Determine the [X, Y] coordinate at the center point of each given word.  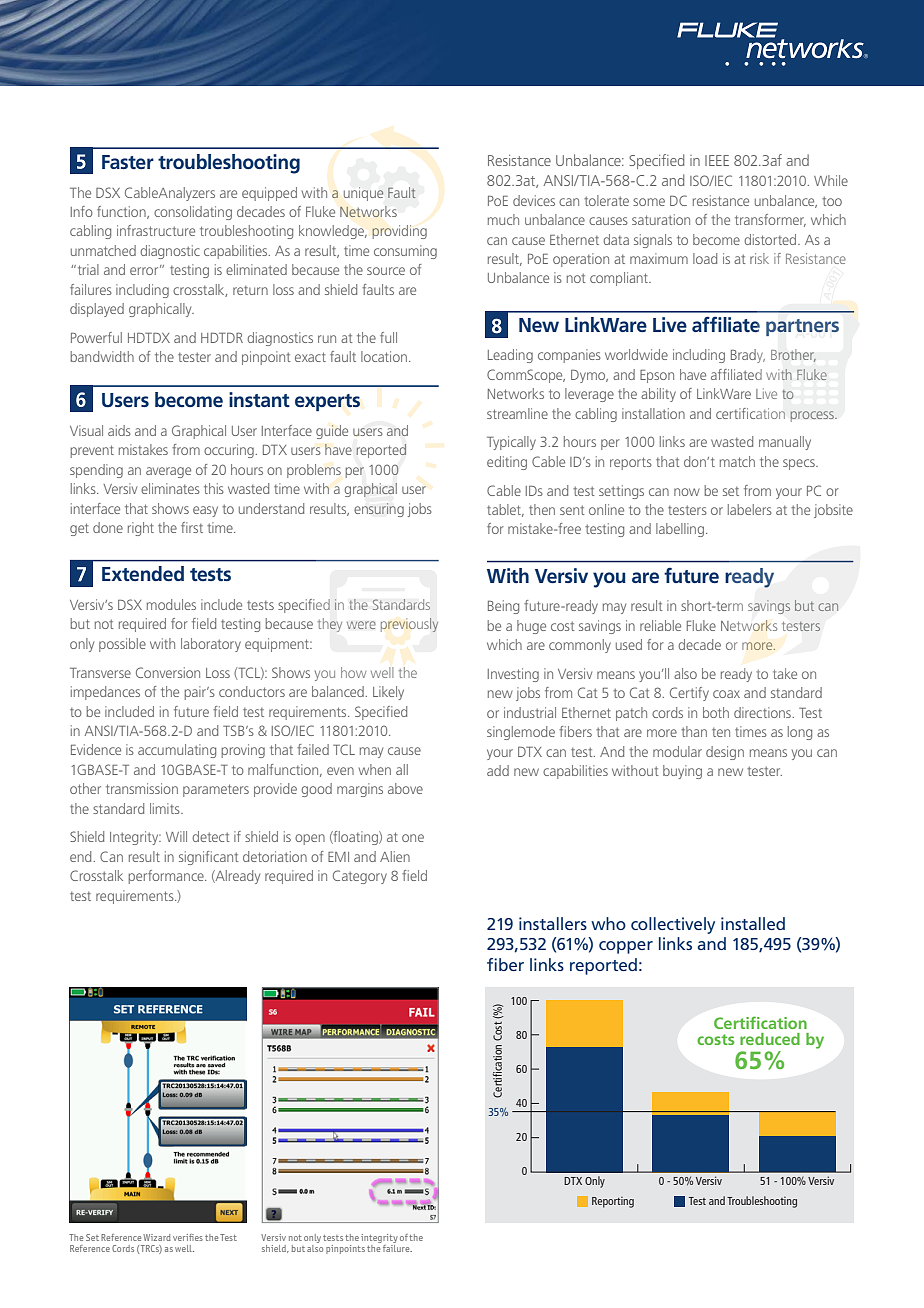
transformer [770, 220]
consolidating [193, 213]
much [503, 219]
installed [753, 923]
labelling [680, 530]
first [192, 527]
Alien [395, 856]
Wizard [157, 1237]
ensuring [379, 510]
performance [167, 877]
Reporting [613, 1202]
